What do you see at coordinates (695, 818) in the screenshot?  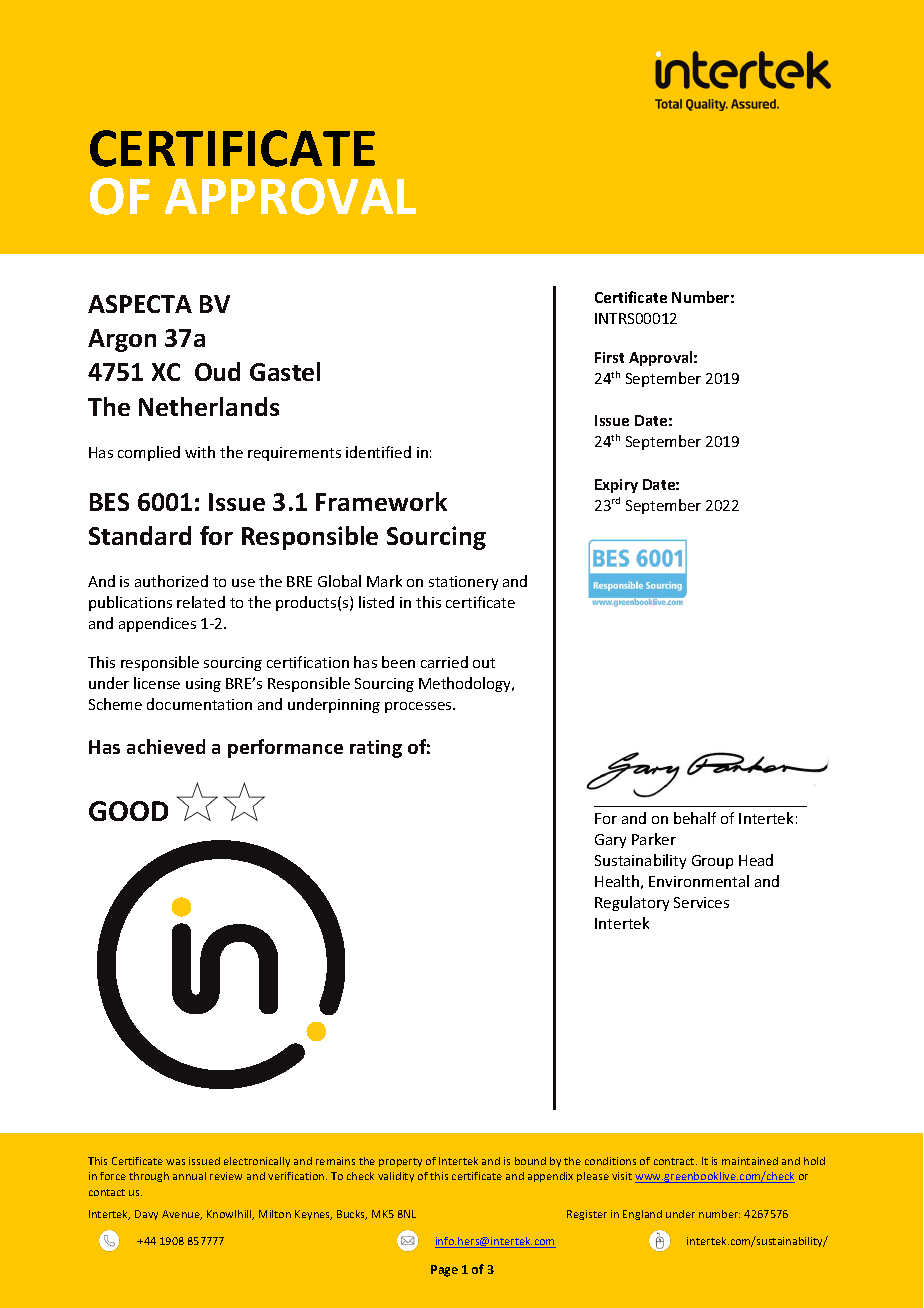 I see `behalf` at bounding box center [695, 818].
